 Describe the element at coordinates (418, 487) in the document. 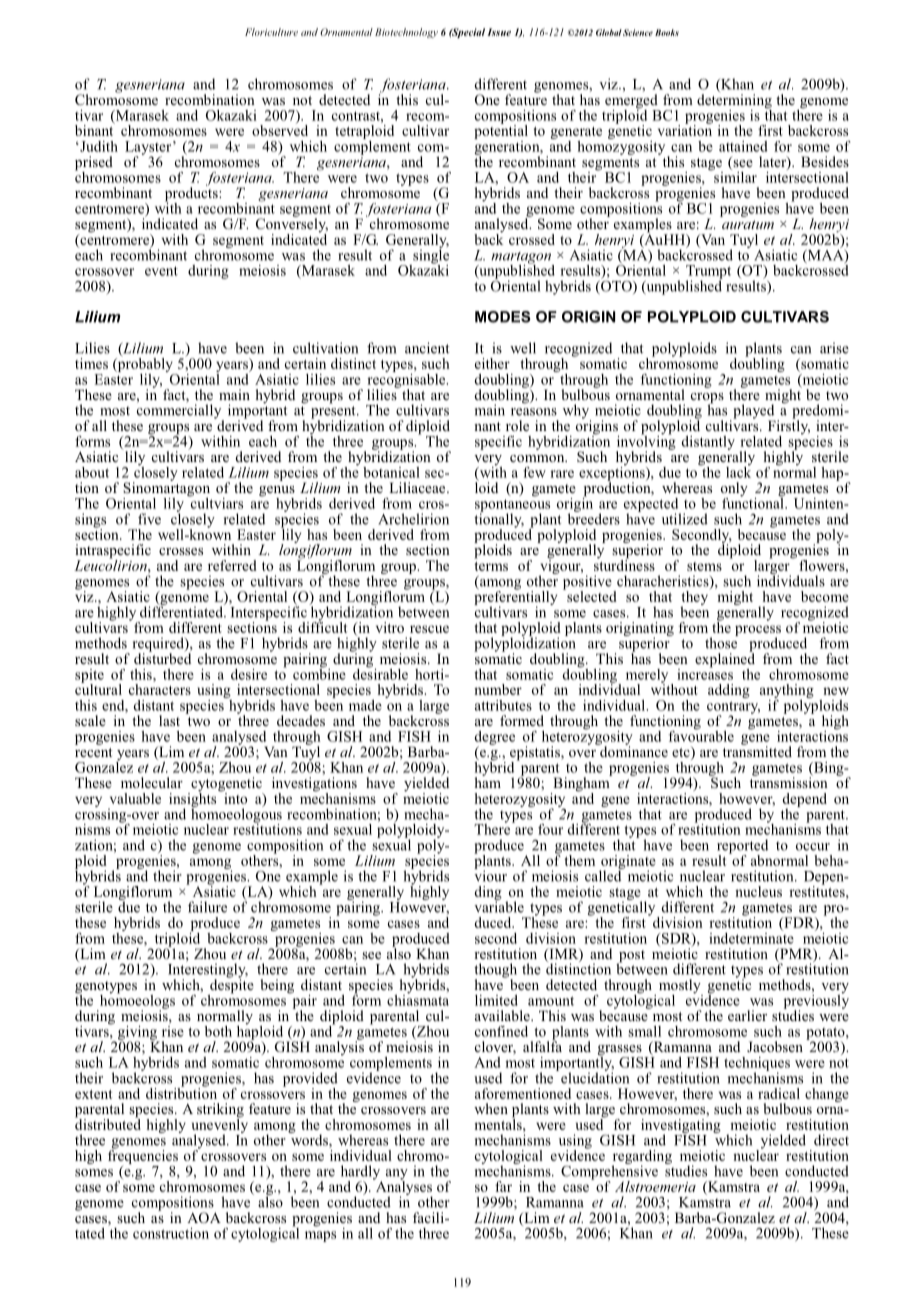

I see `Liliaceae` at that location.
